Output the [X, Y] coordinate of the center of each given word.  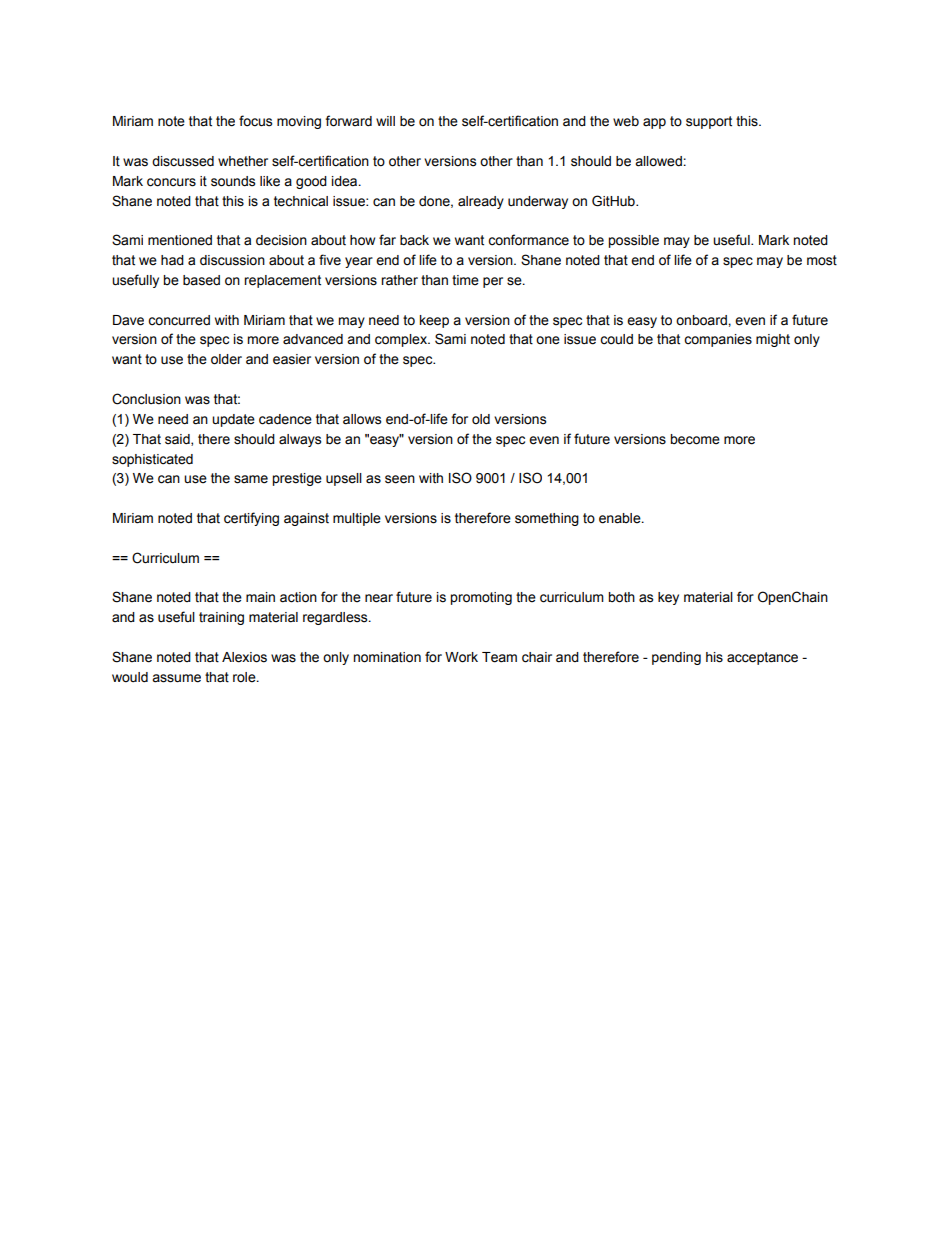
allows [362, 419]
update [233, 420]
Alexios [244, 657]
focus [255, 121]
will [385, 121]
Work [461, 657]
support [709, 122]
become [695, 439]
